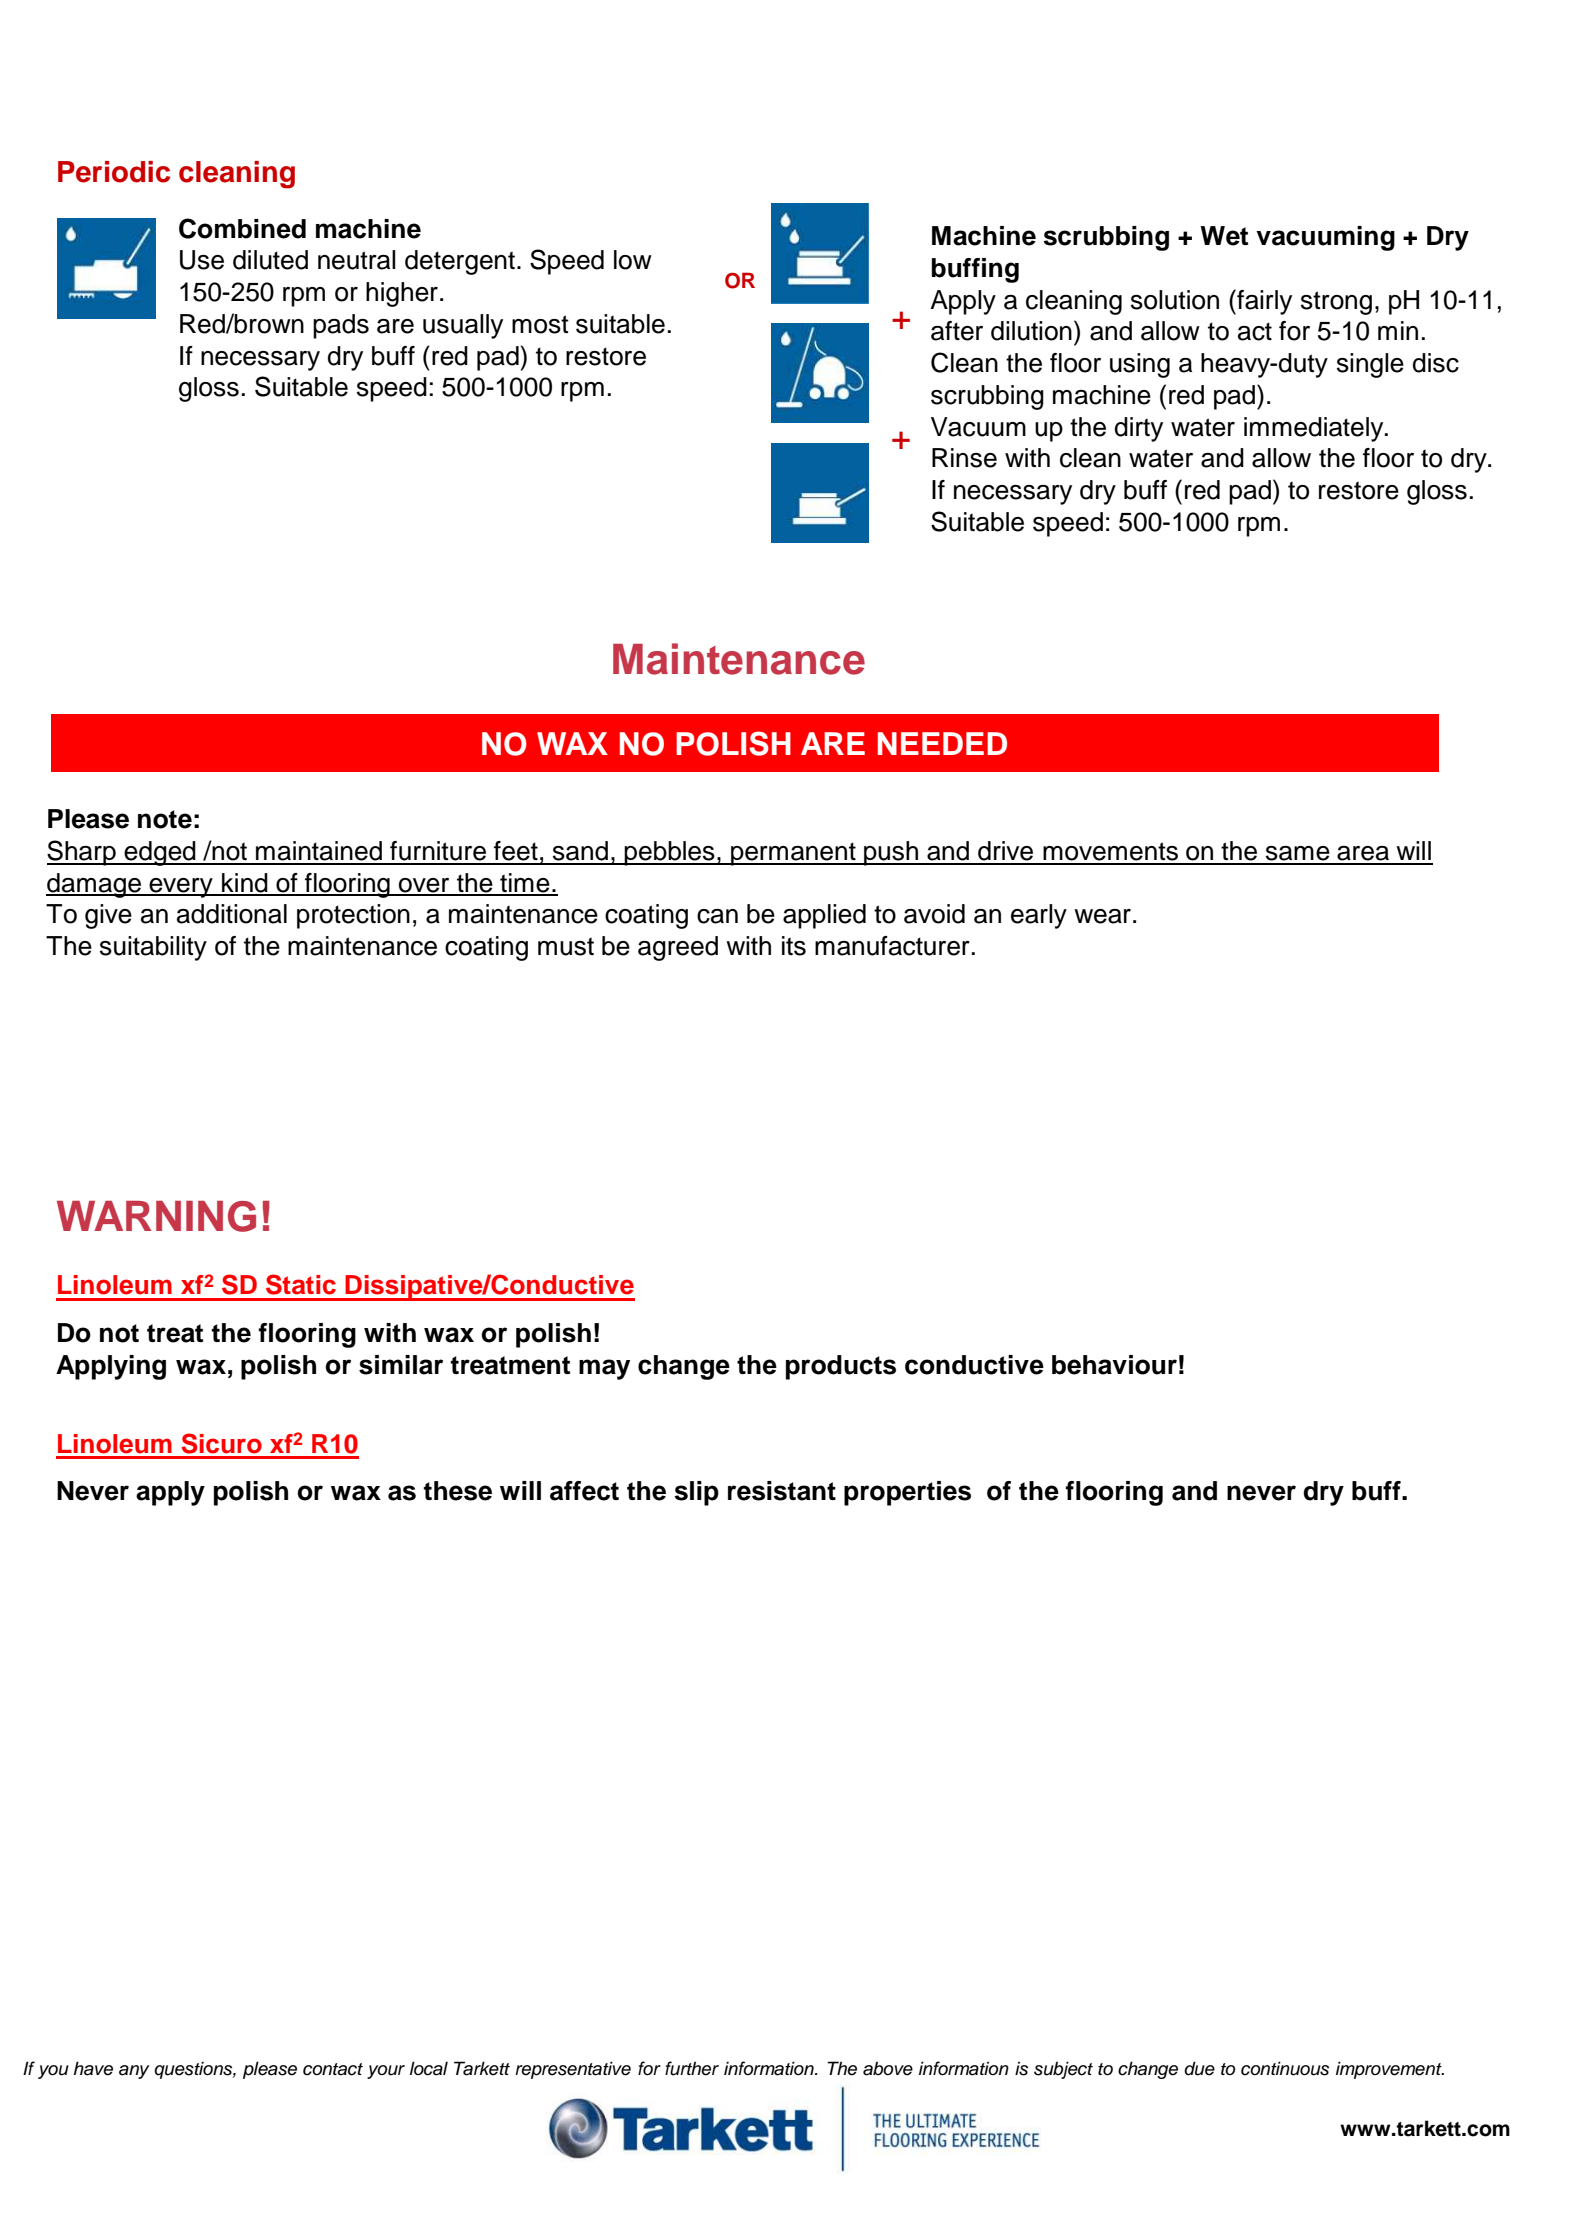 The image size is (1572, 2224). Describe the element at coordinates (301, 1284) in the screenshot. I see `Static` at that location.
